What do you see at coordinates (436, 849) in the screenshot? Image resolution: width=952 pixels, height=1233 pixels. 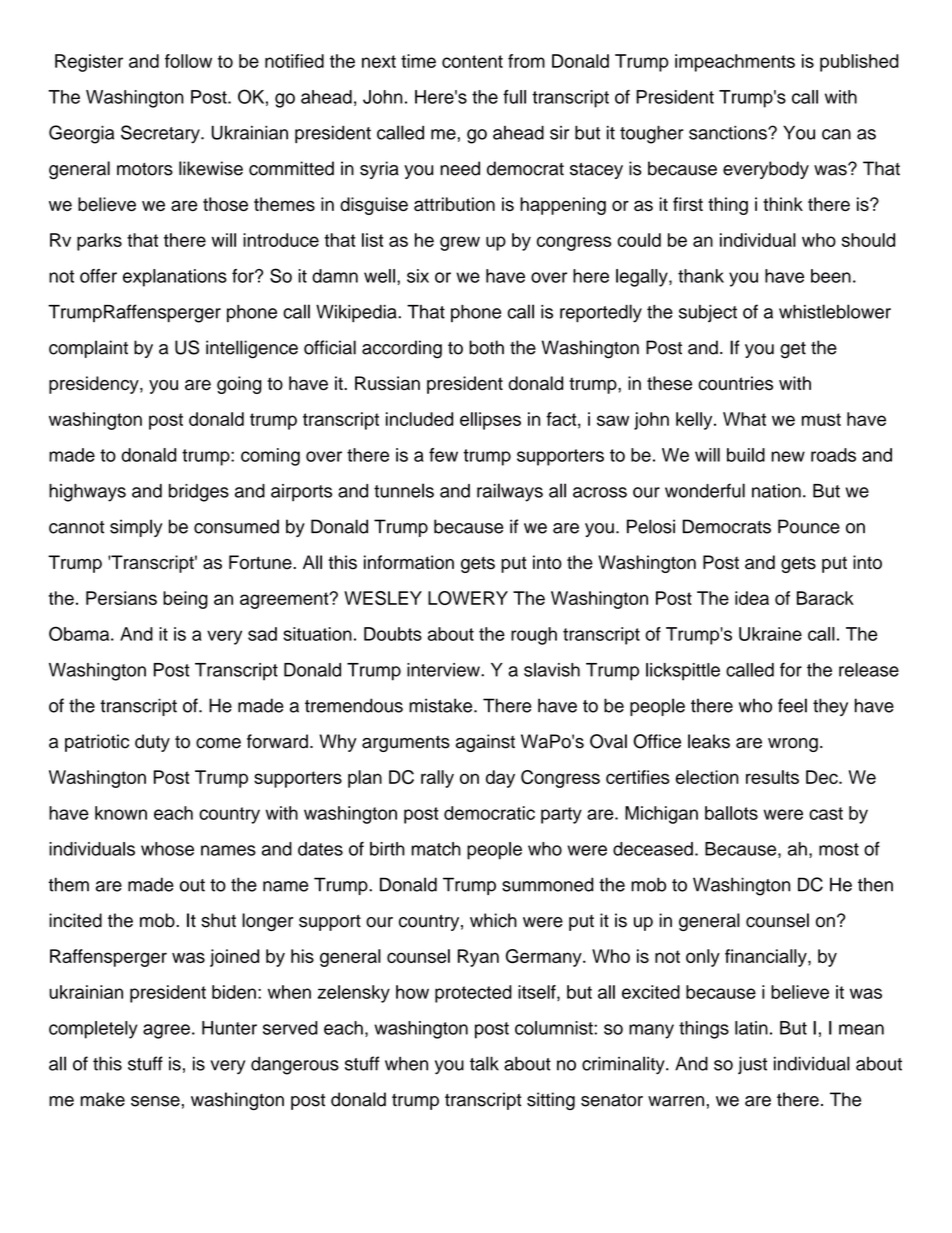 I see `match` at bounding box center [436, 849].
